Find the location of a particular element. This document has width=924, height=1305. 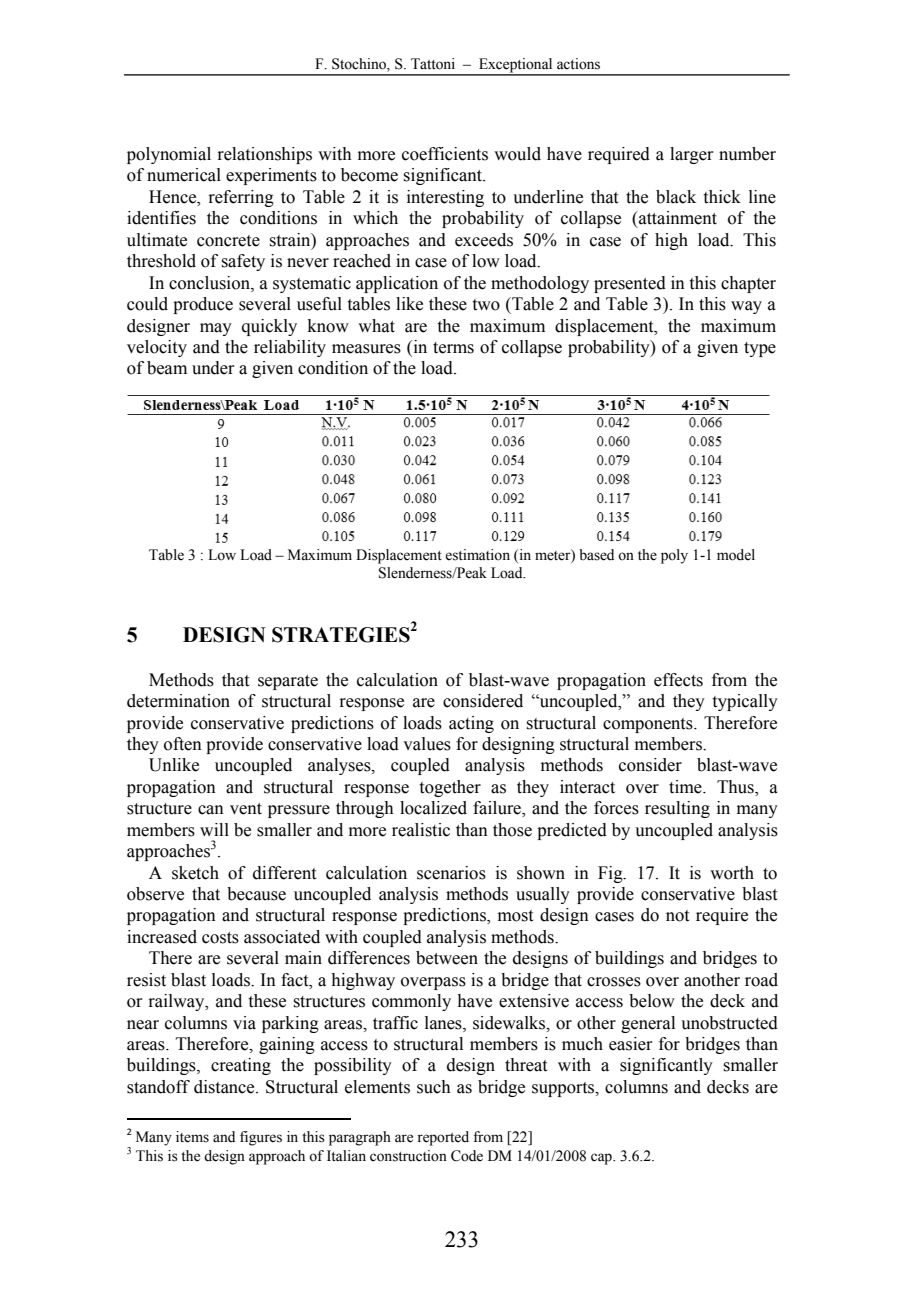

effects is located at coordinates (678, 680).
